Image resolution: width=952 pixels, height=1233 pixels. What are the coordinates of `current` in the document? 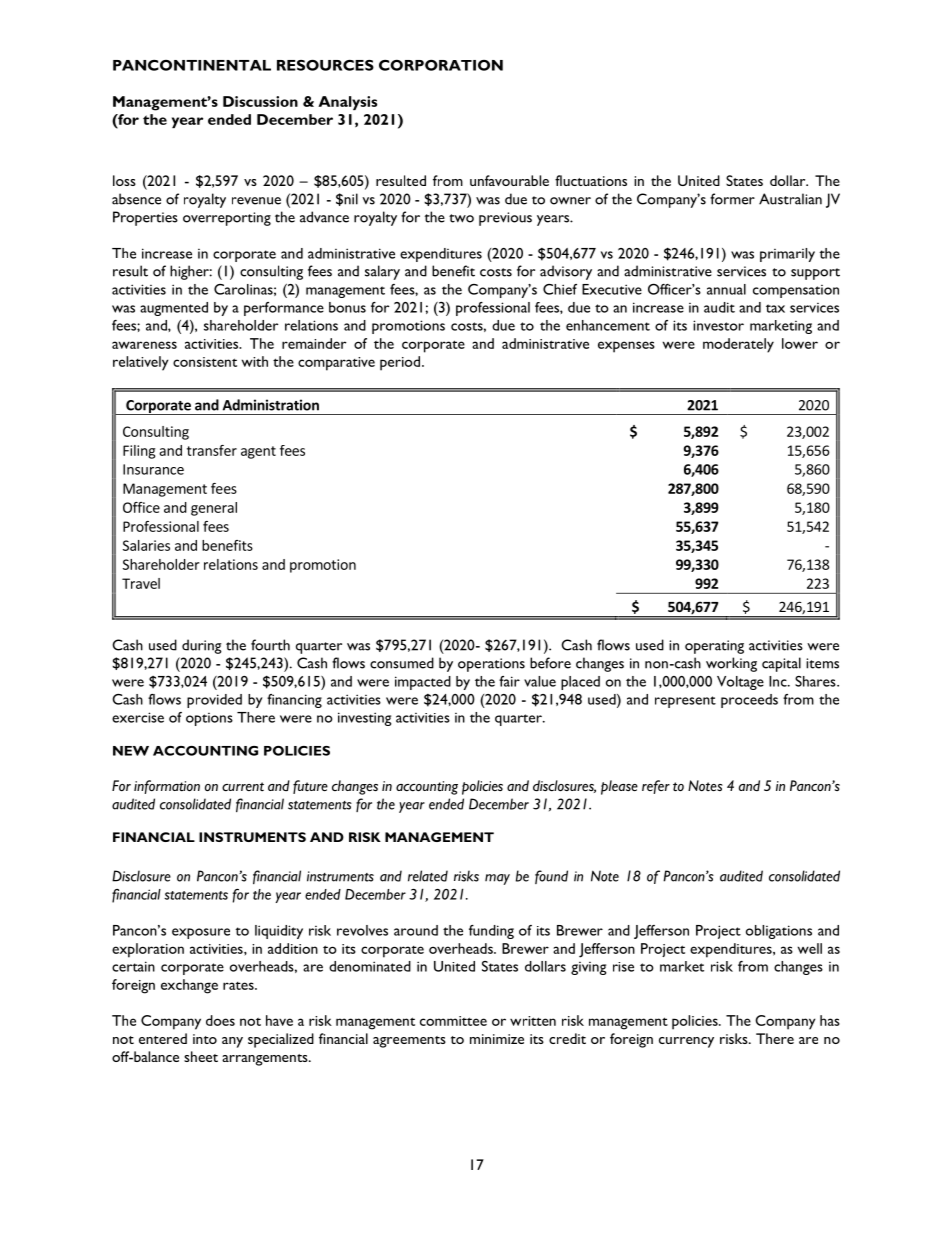 It's located at (243, 786).
